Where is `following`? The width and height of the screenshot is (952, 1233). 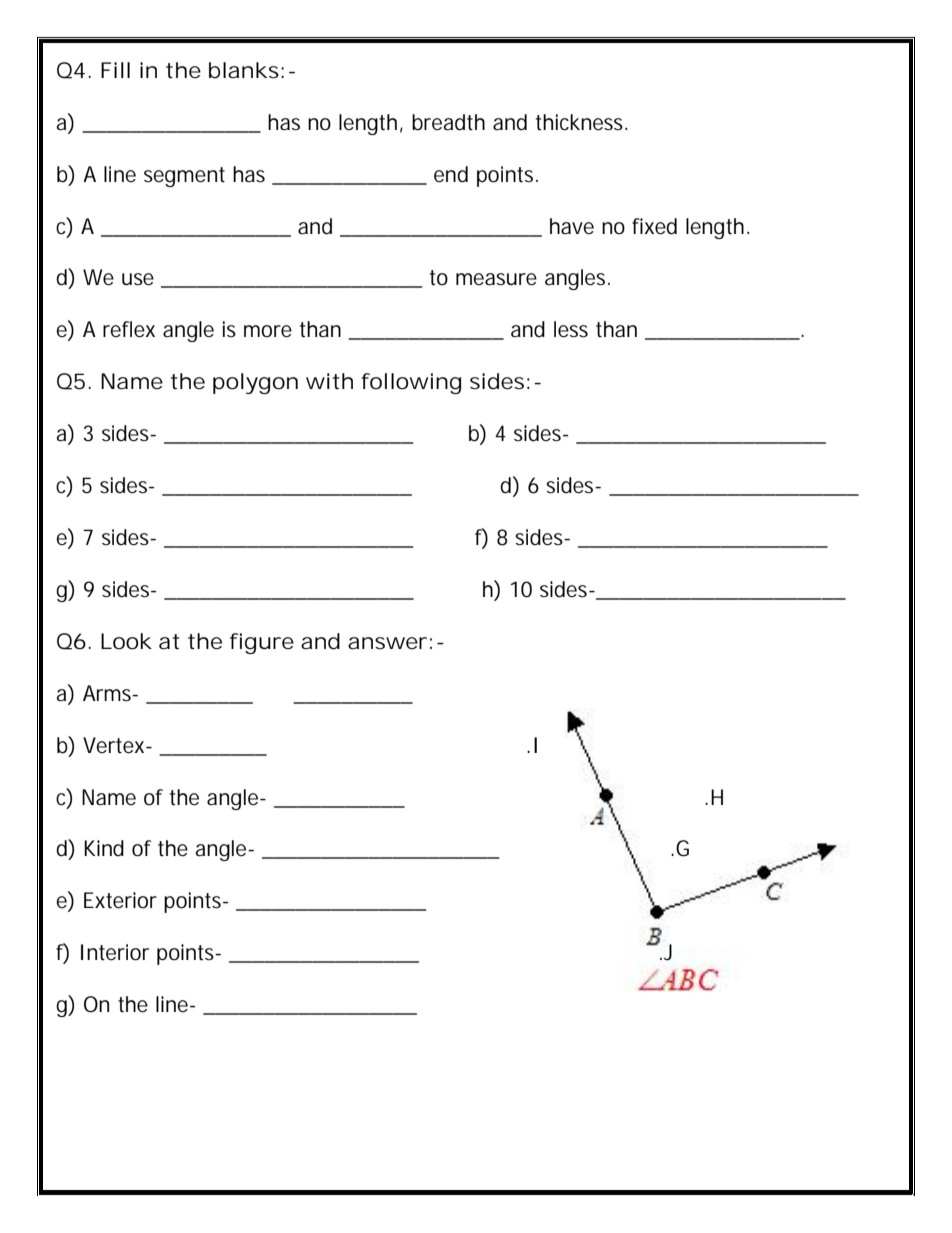
following is located at coordinates (411, 383).
